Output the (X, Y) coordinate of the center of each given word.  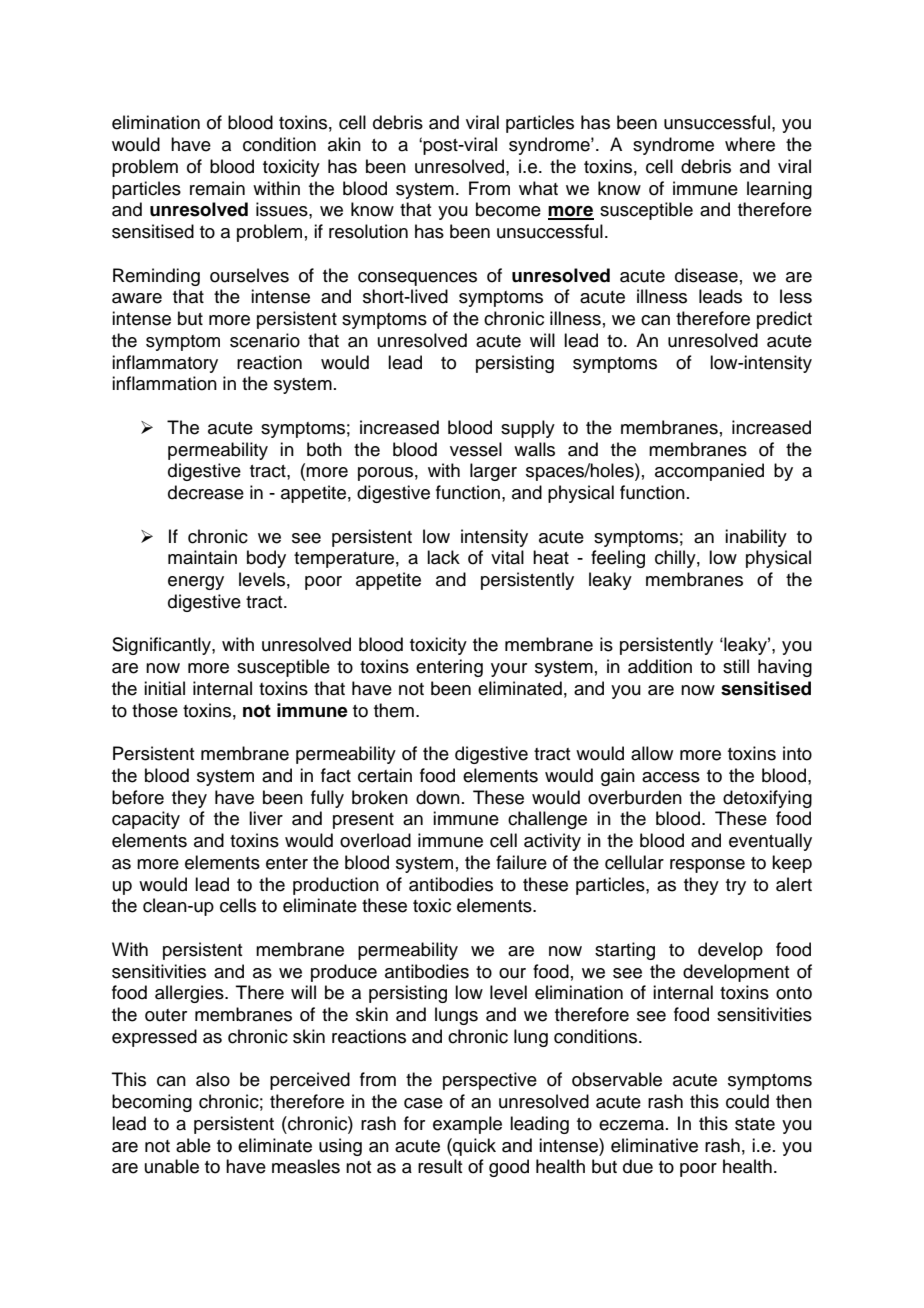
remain (217, 188)
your (509, 670)
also (213, 1079)
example (467, 1125)
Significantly (162, 646)
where (750, 144)
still (736, 666)
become (508, 209)
